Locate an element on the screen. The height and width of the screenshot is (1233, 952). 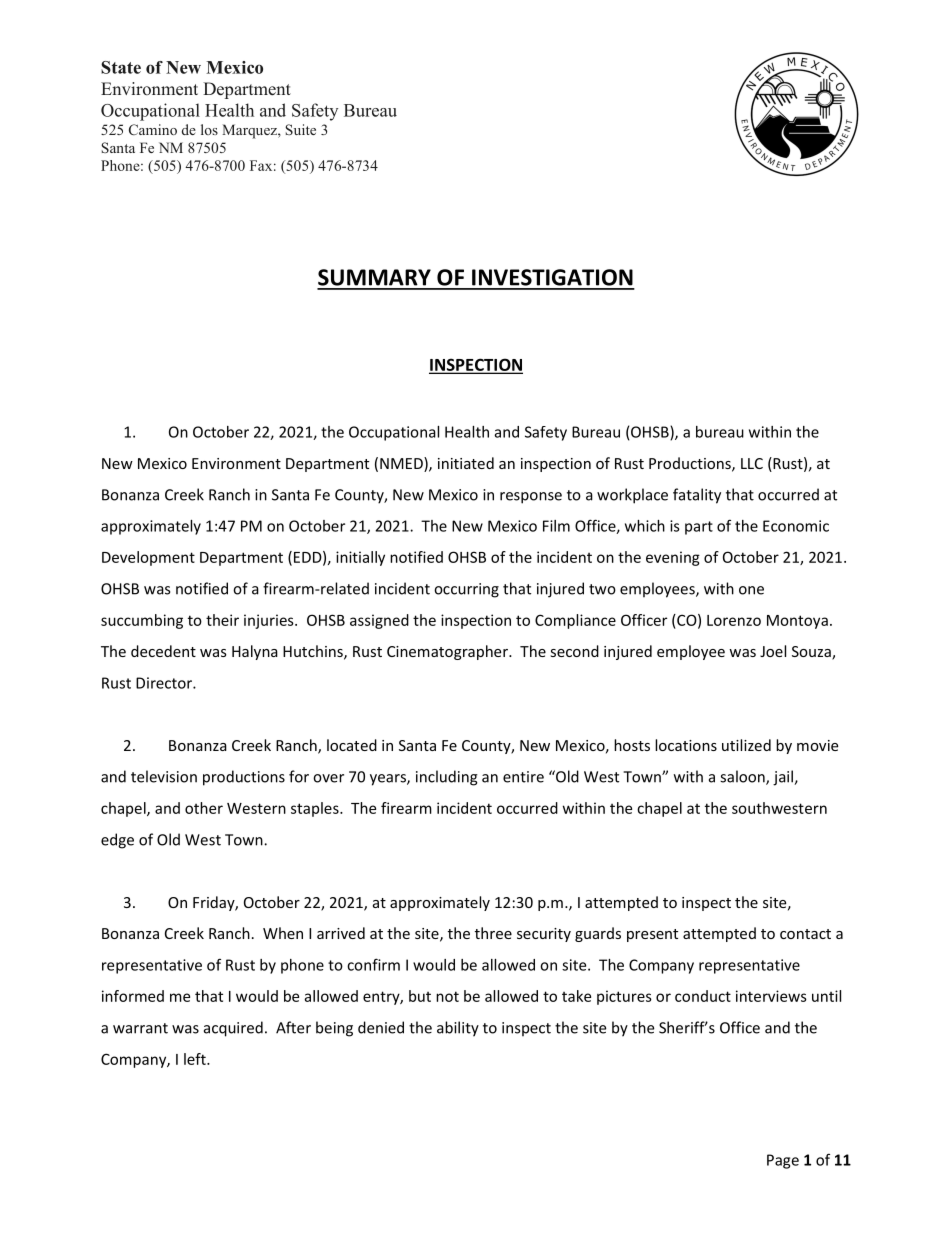
fatality is located at coordinates (697, 496).
